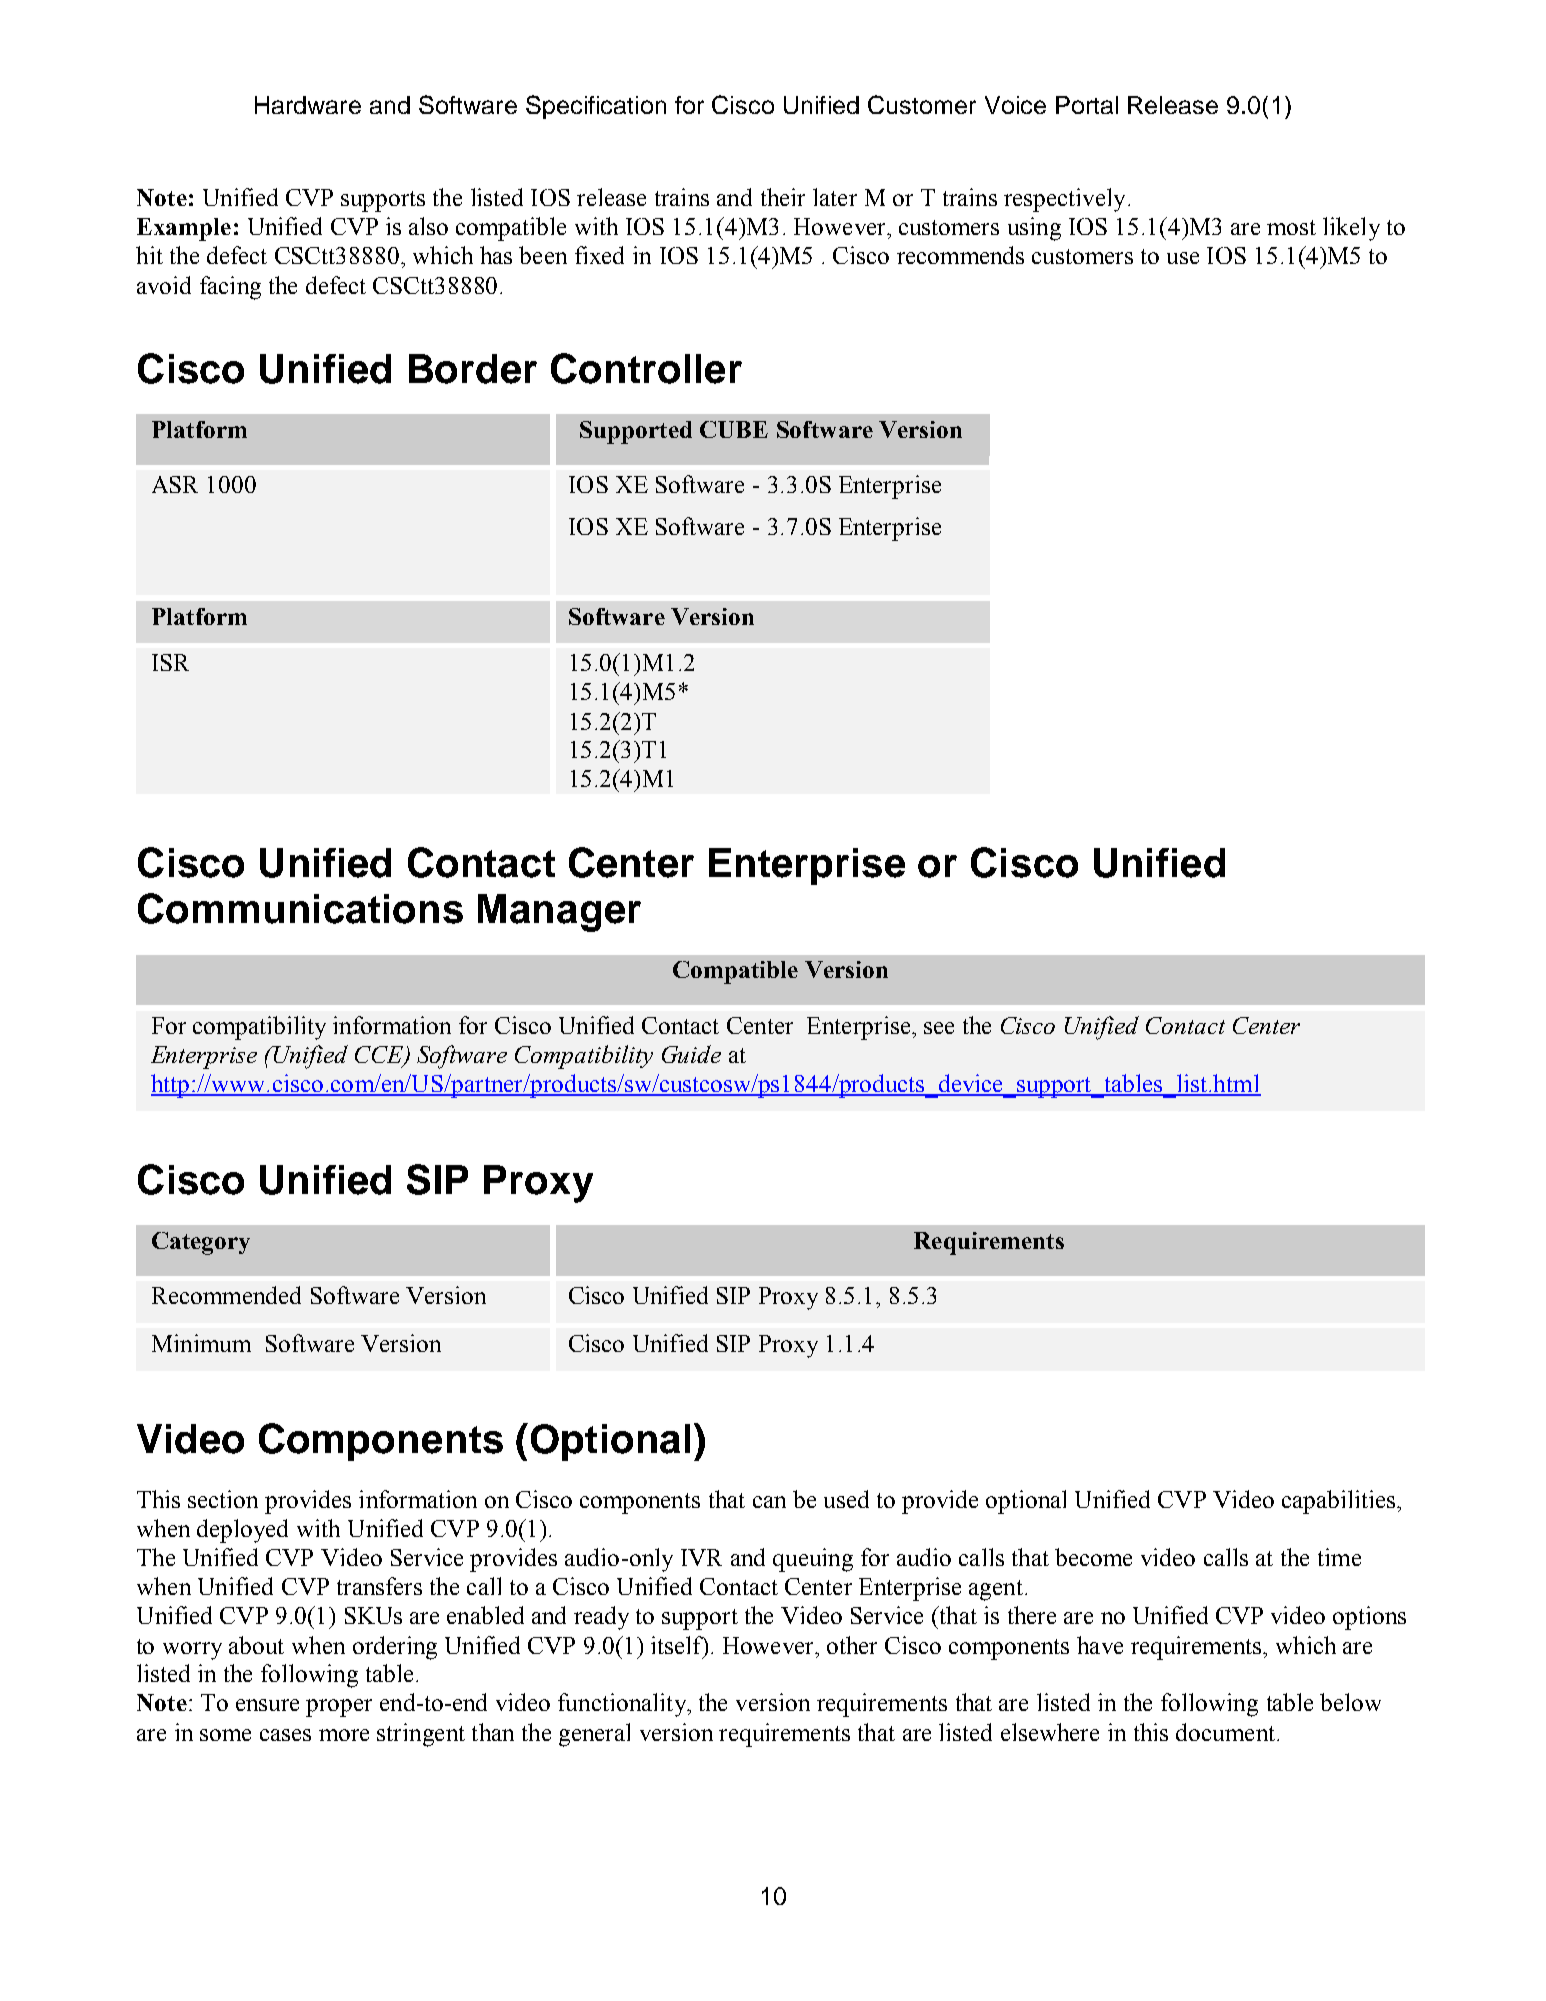 The width and height of the screenshot is (1546, 2001). What do you see at coordinates (1340, 1502) in the screenshot?
I see `capabilities` at bounding box center [1340, 1502].
